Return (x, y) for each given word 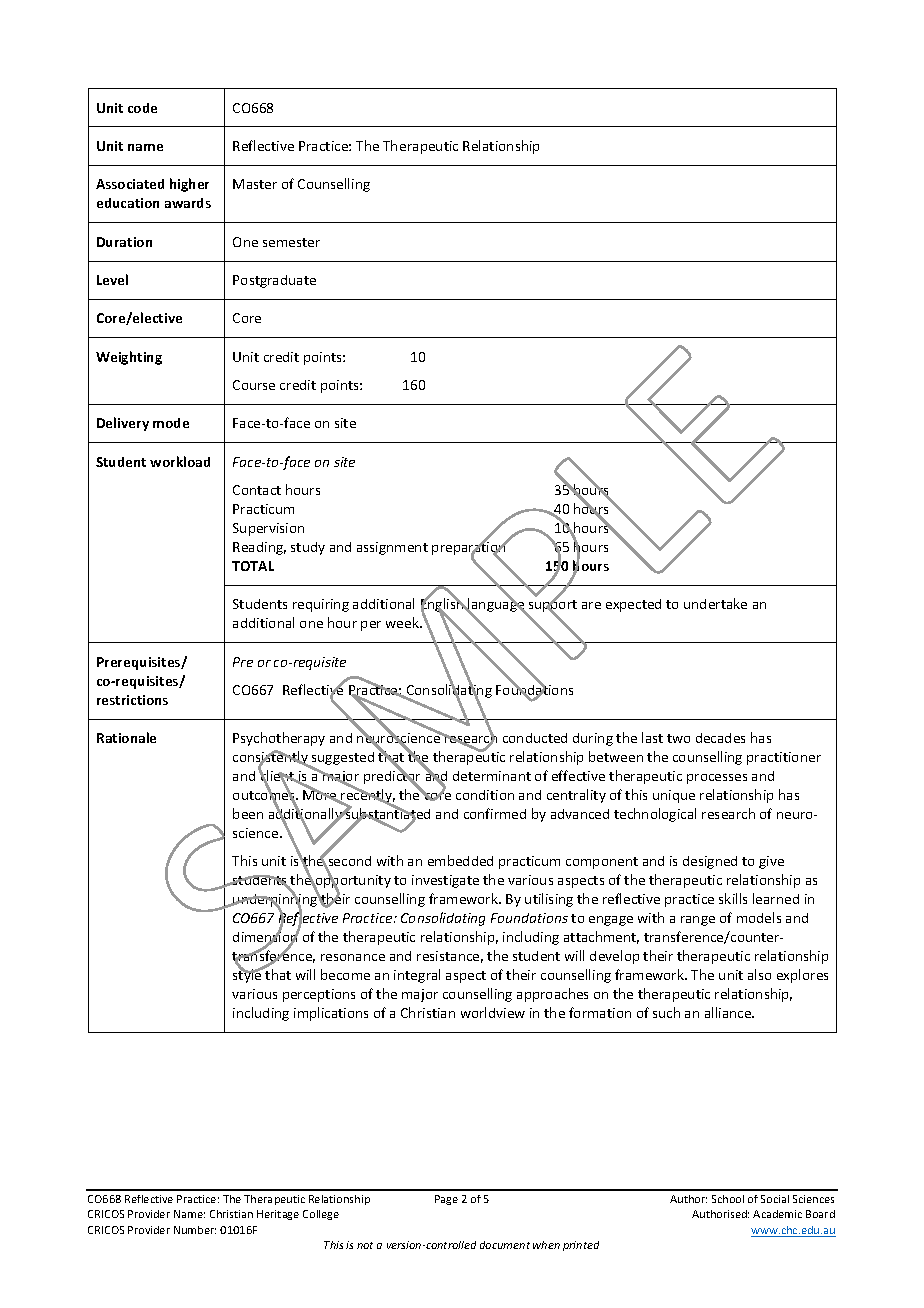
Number (195, 1230)
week (403, 622)
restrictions (132, 700)
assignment (392, 548)
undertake (715, 603)
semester (291, 242)
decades (720, 738)
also (759, 974)
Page (446, 1200)
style (248, 975)
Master (255, 184)
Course (254, 385)
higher (189, 185)
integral (417, 976)
